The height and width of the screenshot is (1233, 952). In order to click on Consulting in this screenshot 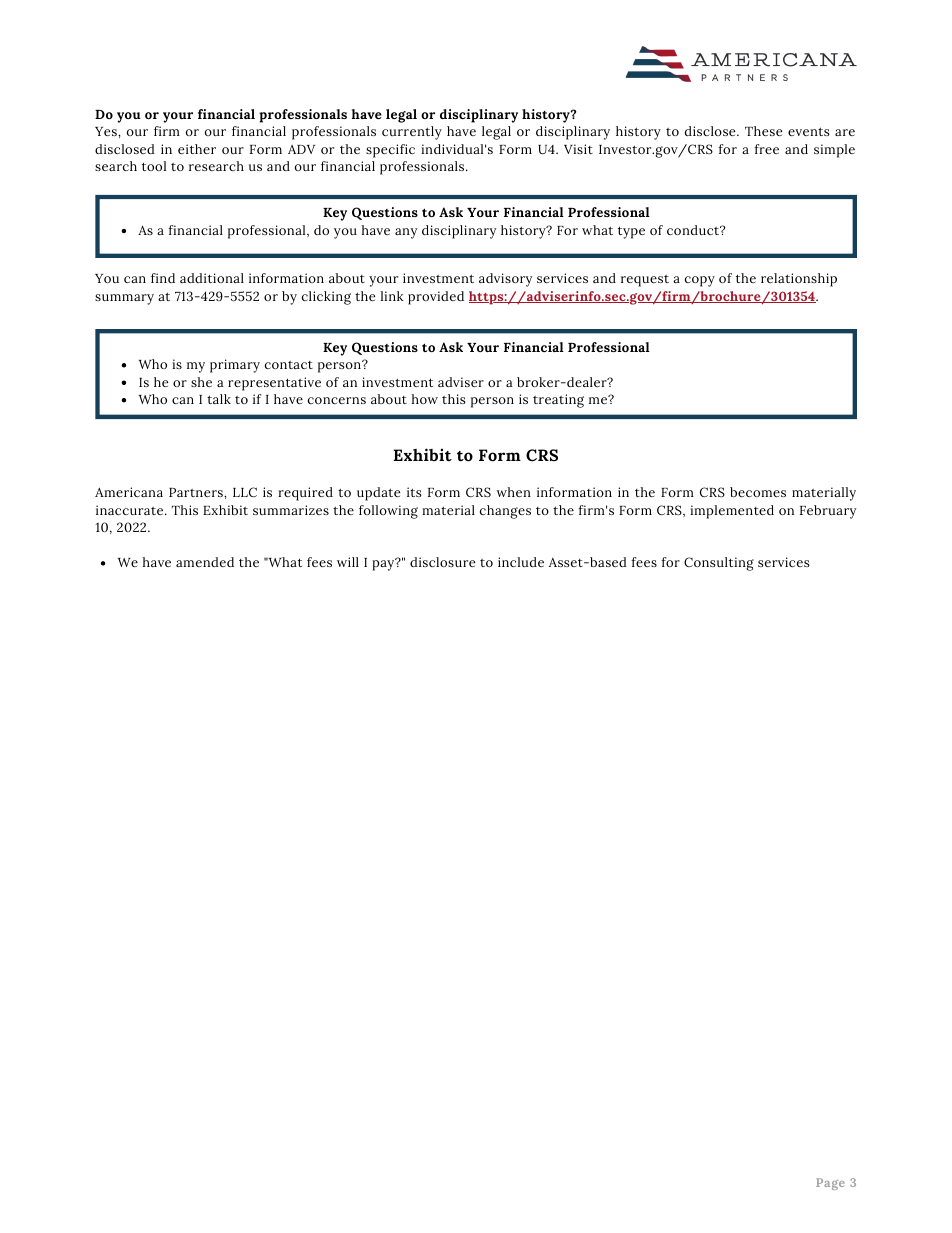, I will do `click(719, 564)`.
